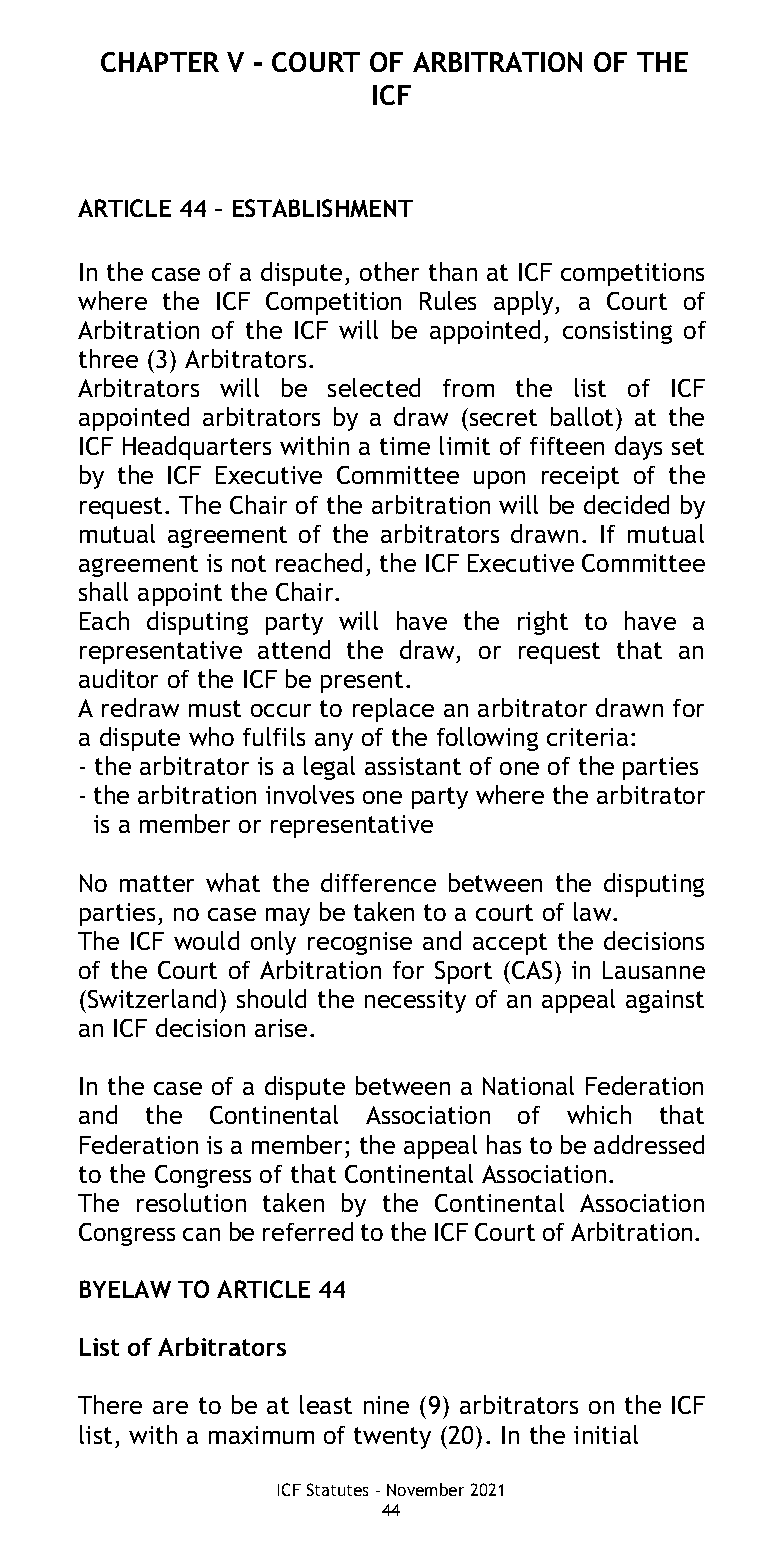 Image resolution: width=784 pixels, height=1568 pixels. I want to click on initial, so click(606, 1434).
